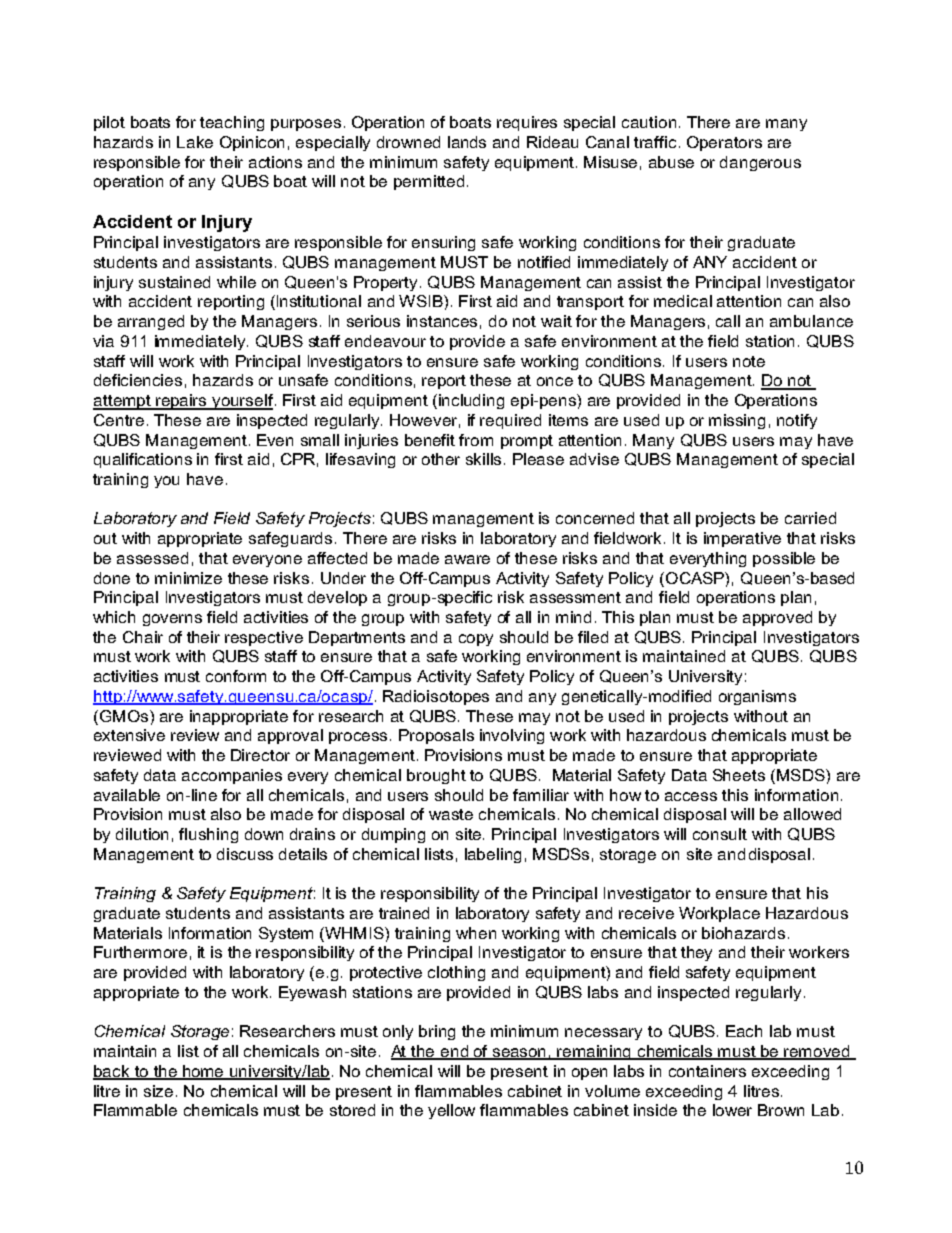 The width and height of the screenshot is (952, 1233). What do you see at coordinates (777, 618) in the screenshot?
I see `approved` at bounding box center [777, 618].
